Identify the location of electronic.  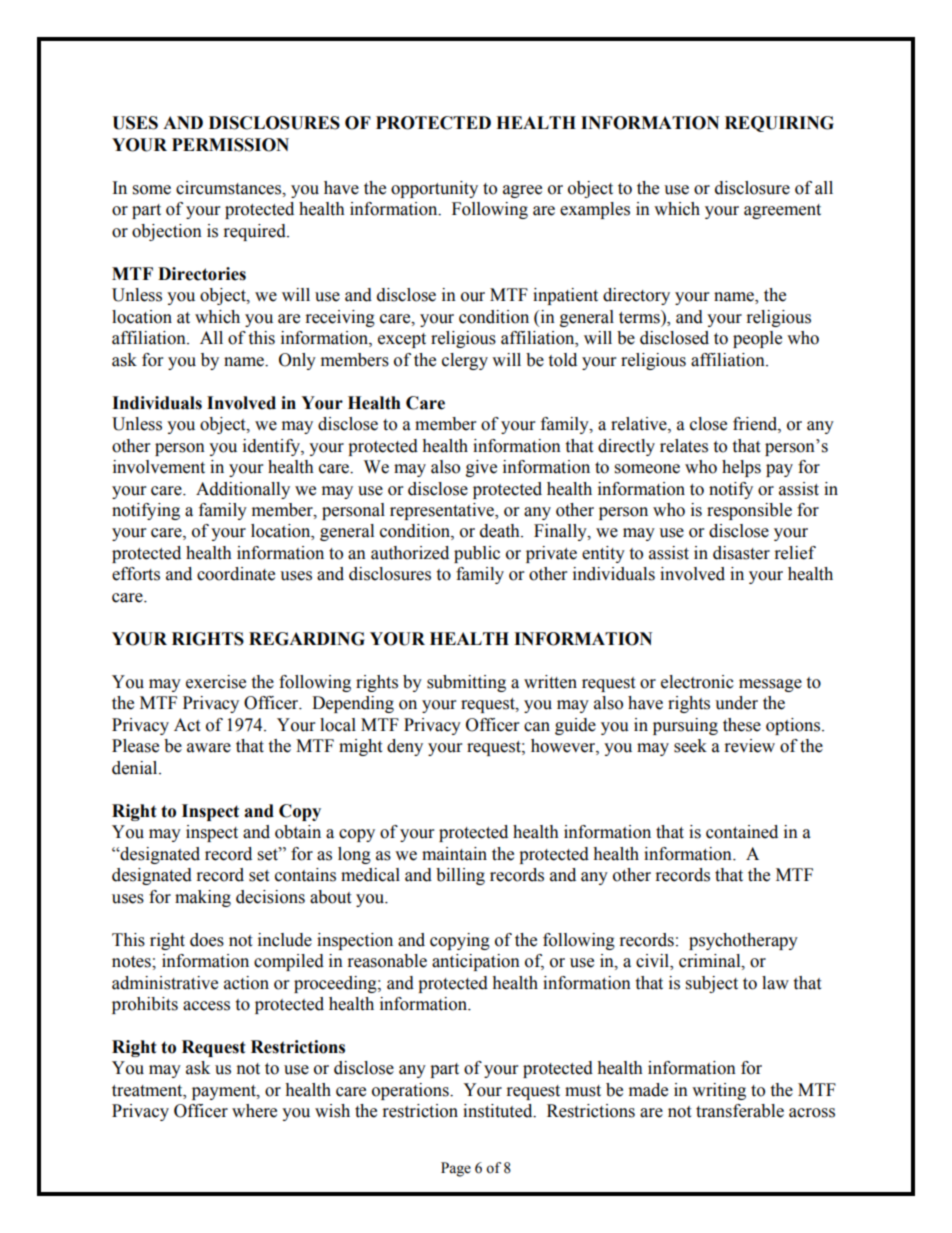
(697, 682).
